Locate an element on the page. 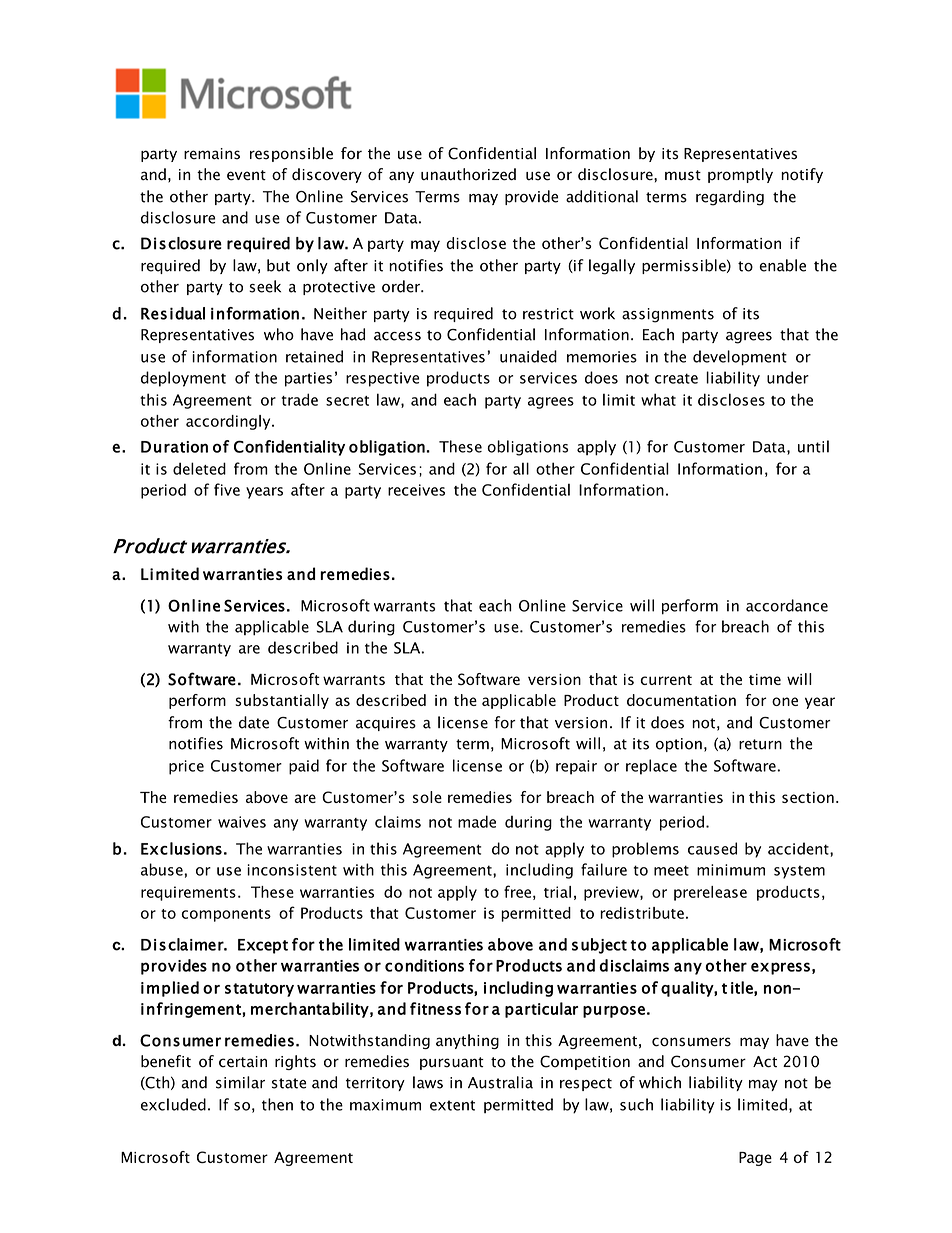 Image resolution: width=952 pixels, height=1233 pixels. promptly is located at coordinates (740, 175).
